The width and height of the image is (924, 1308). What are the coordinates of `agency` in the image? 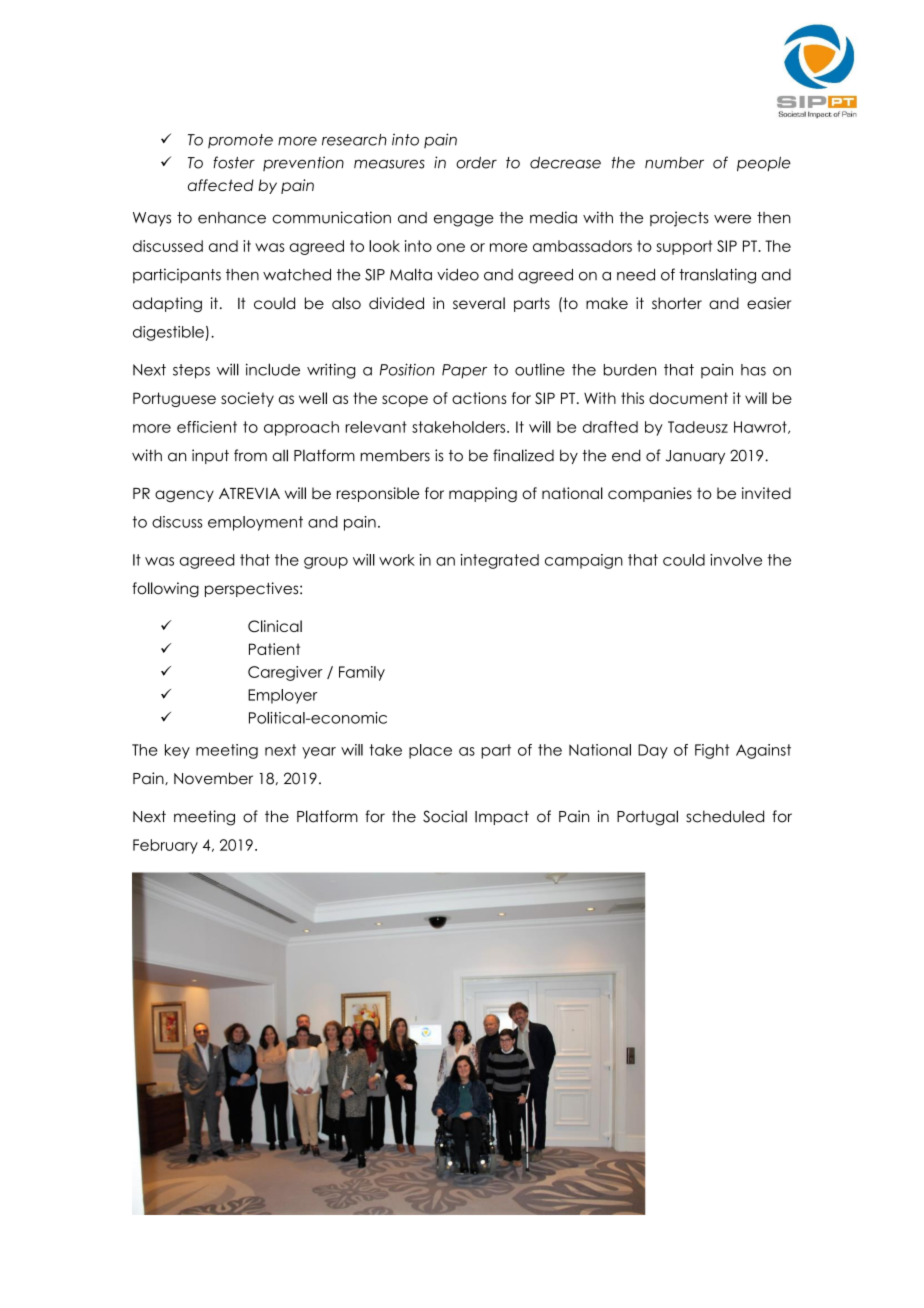 It's located at (184, 496).
